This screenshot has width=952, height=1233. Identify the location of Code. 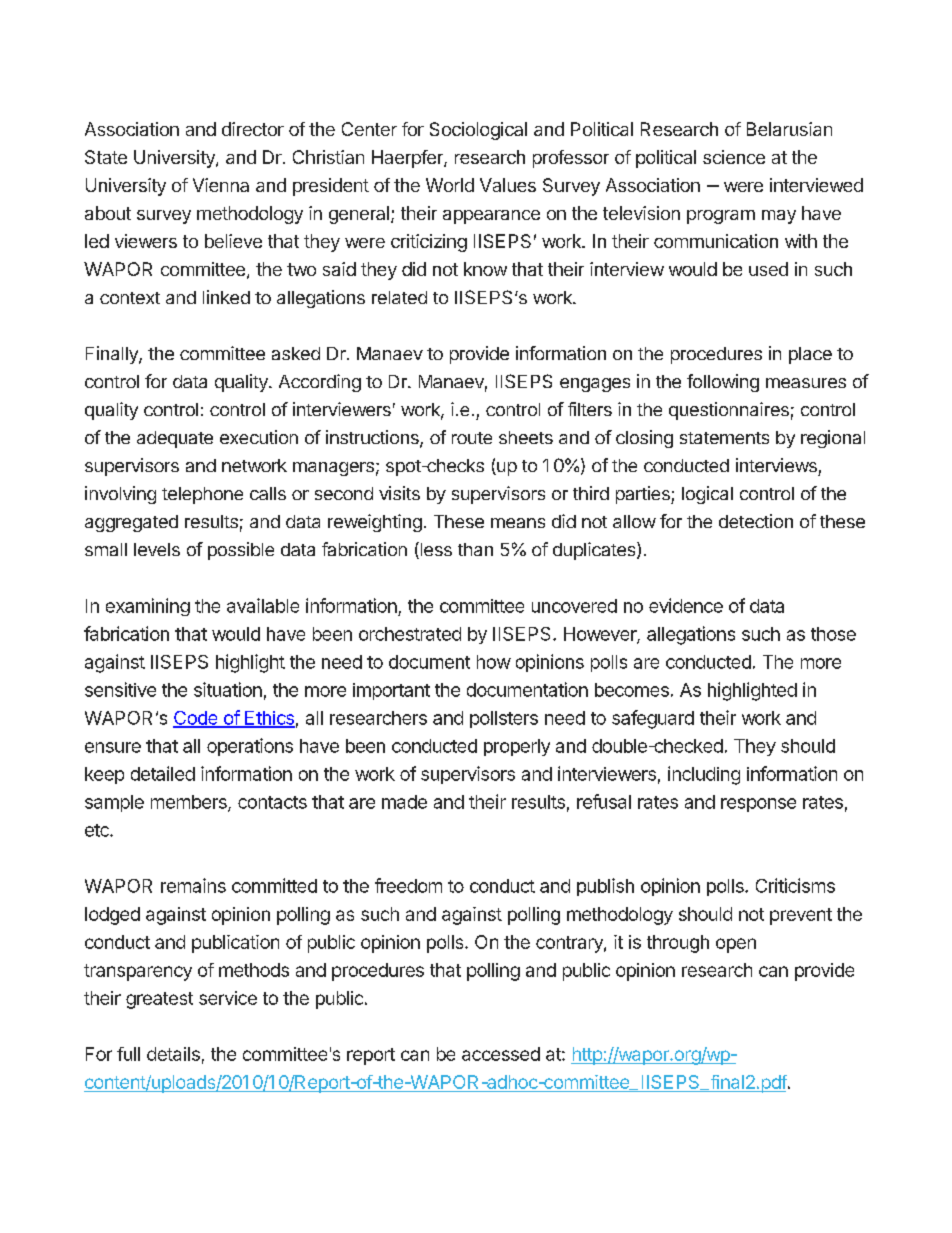
(196, 719).
